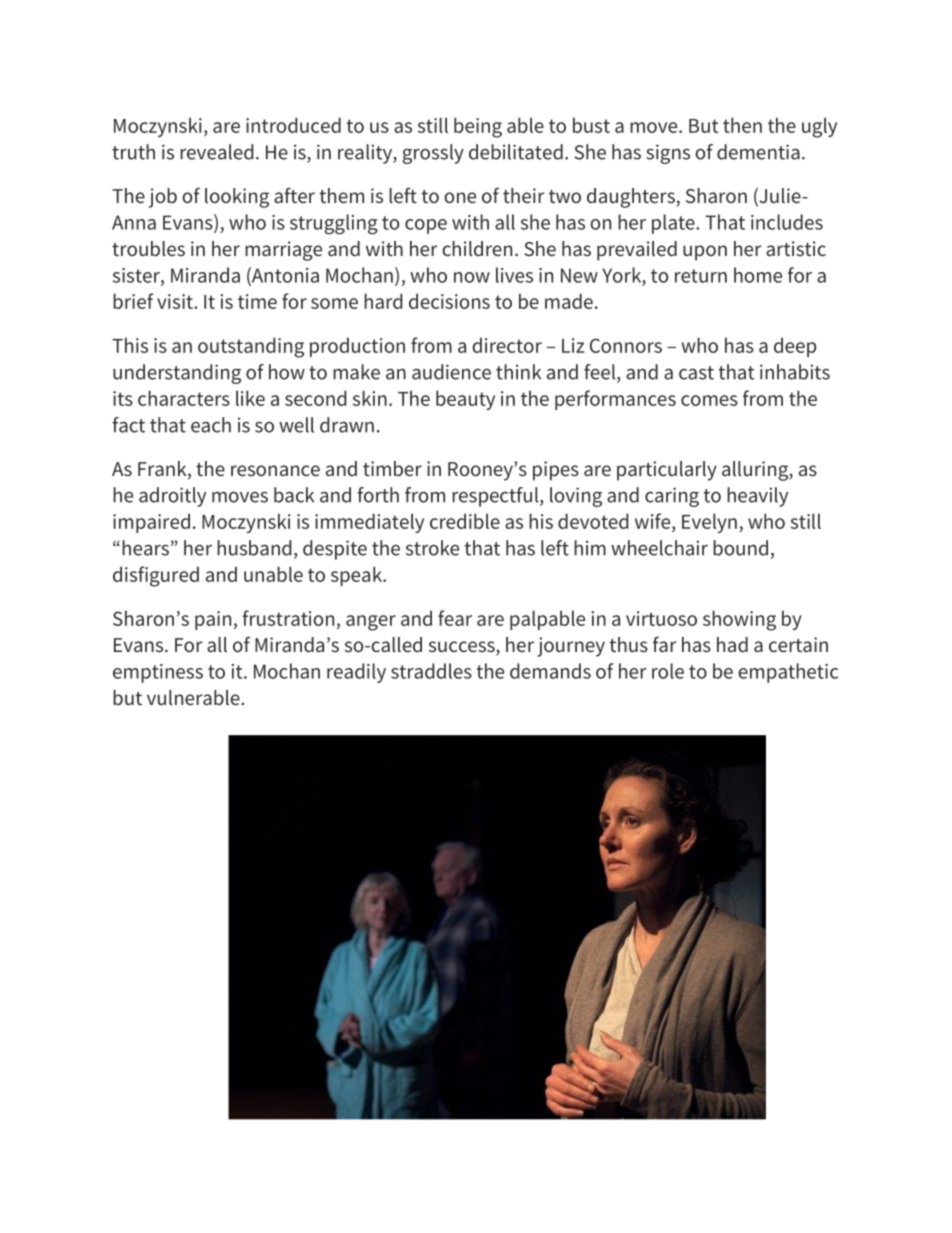 The image size is (952, 1233). What do you see at coordinates (758, 152) in the screenshot?
I see `dementia` at bounding box center [758, 152].
